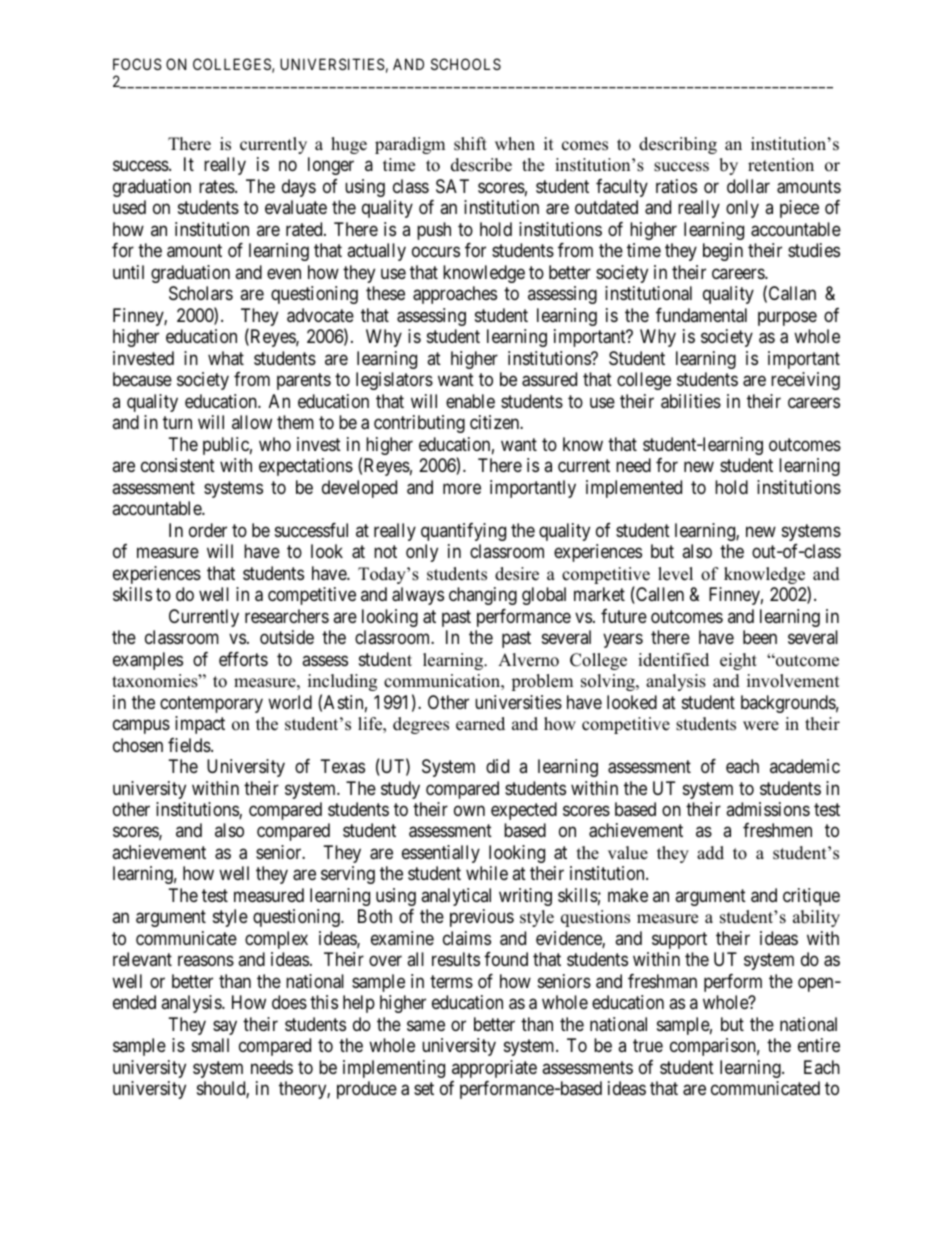 This document has width=952, height=1233. I want to click on appropriate, so click(494, 1069).
